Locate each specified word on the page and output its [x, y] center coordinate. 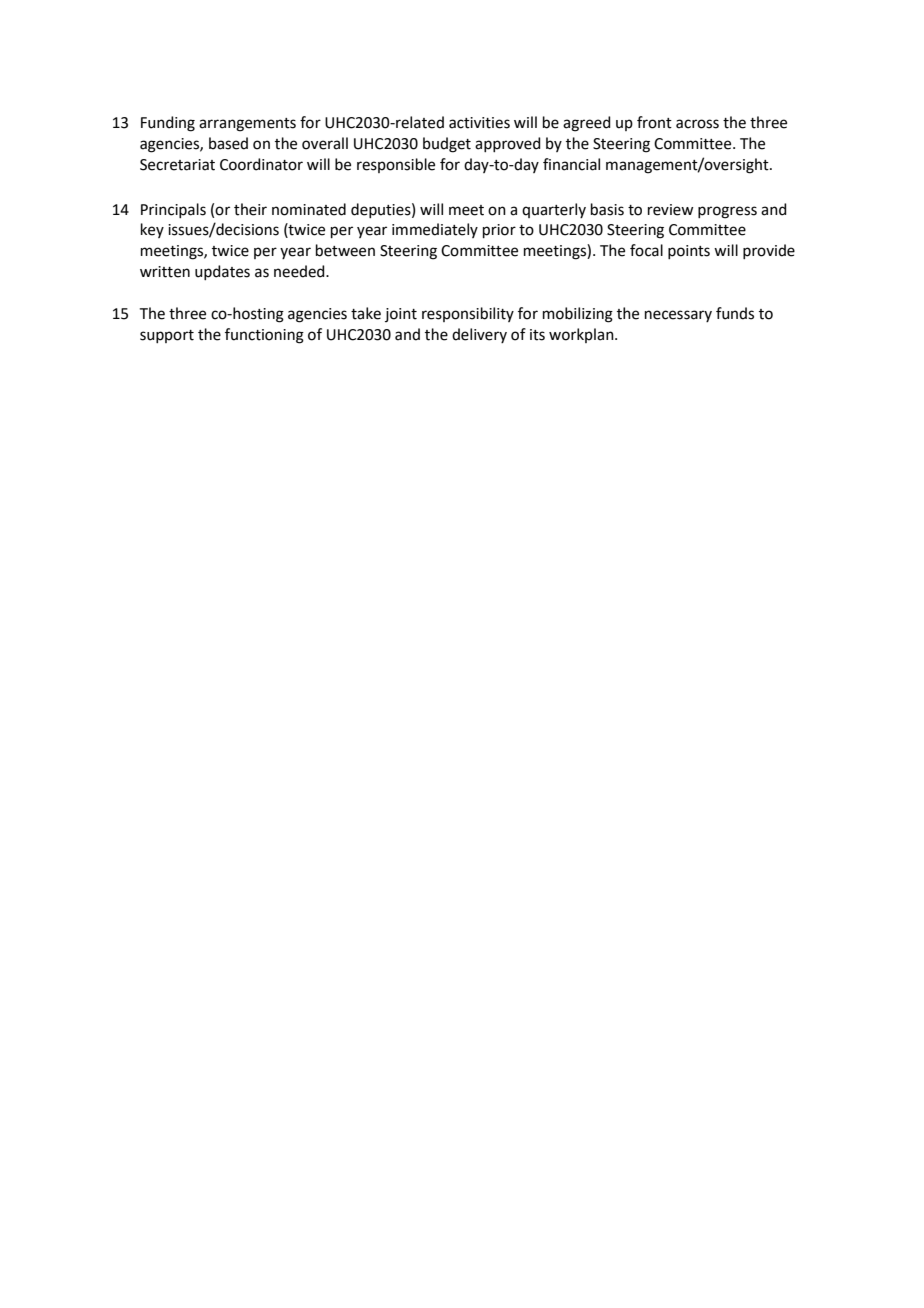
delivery [479, 335]
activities [479, 123]
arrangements [247, 125]
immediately [435, 230]
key [152, 230]
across [697, 124]
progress [727, 212]
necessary [678, 316]
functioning [264, 336]
